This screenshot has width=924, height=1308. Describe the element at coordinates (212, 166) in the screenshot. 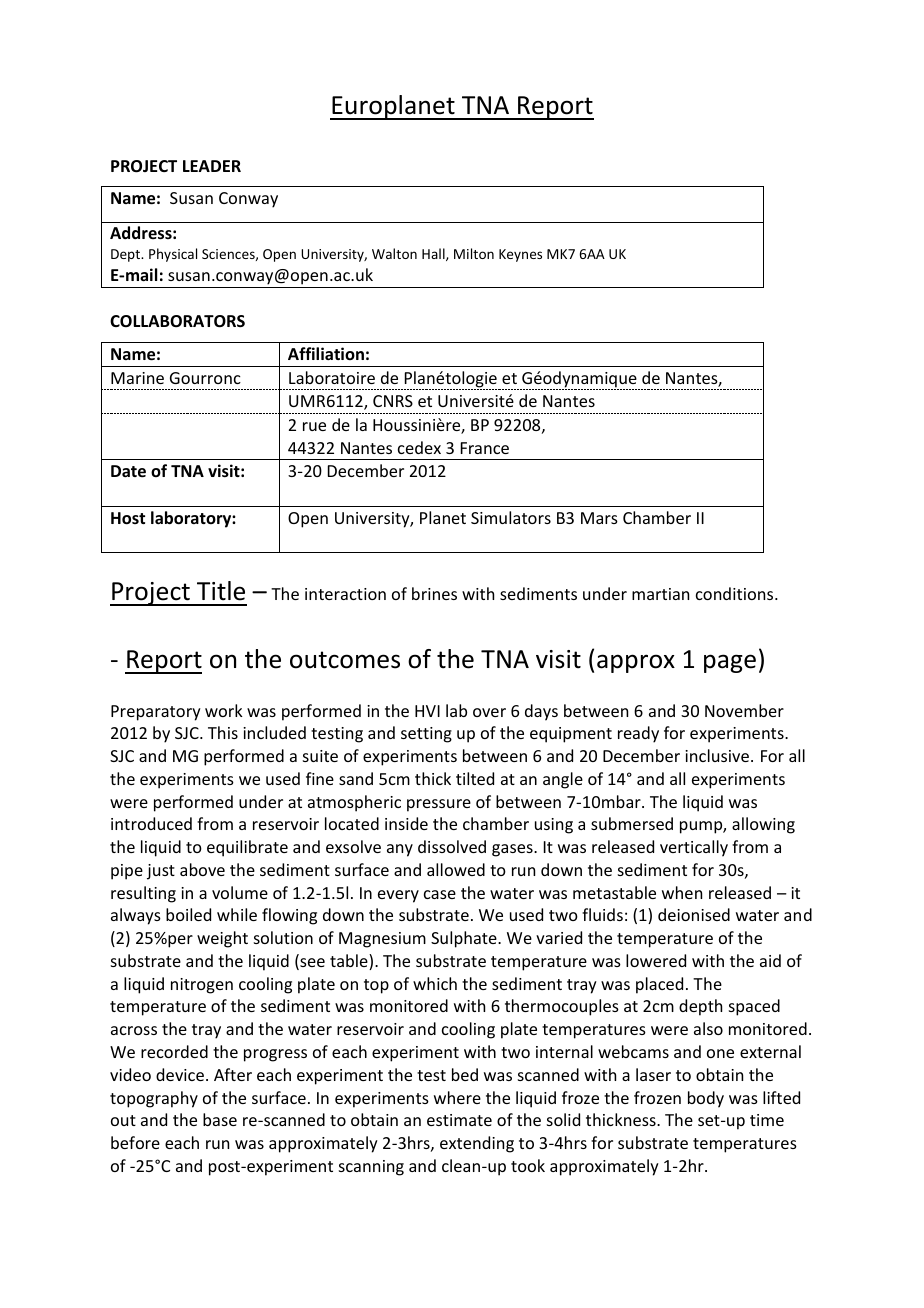

I see `LEADER` at that location.
